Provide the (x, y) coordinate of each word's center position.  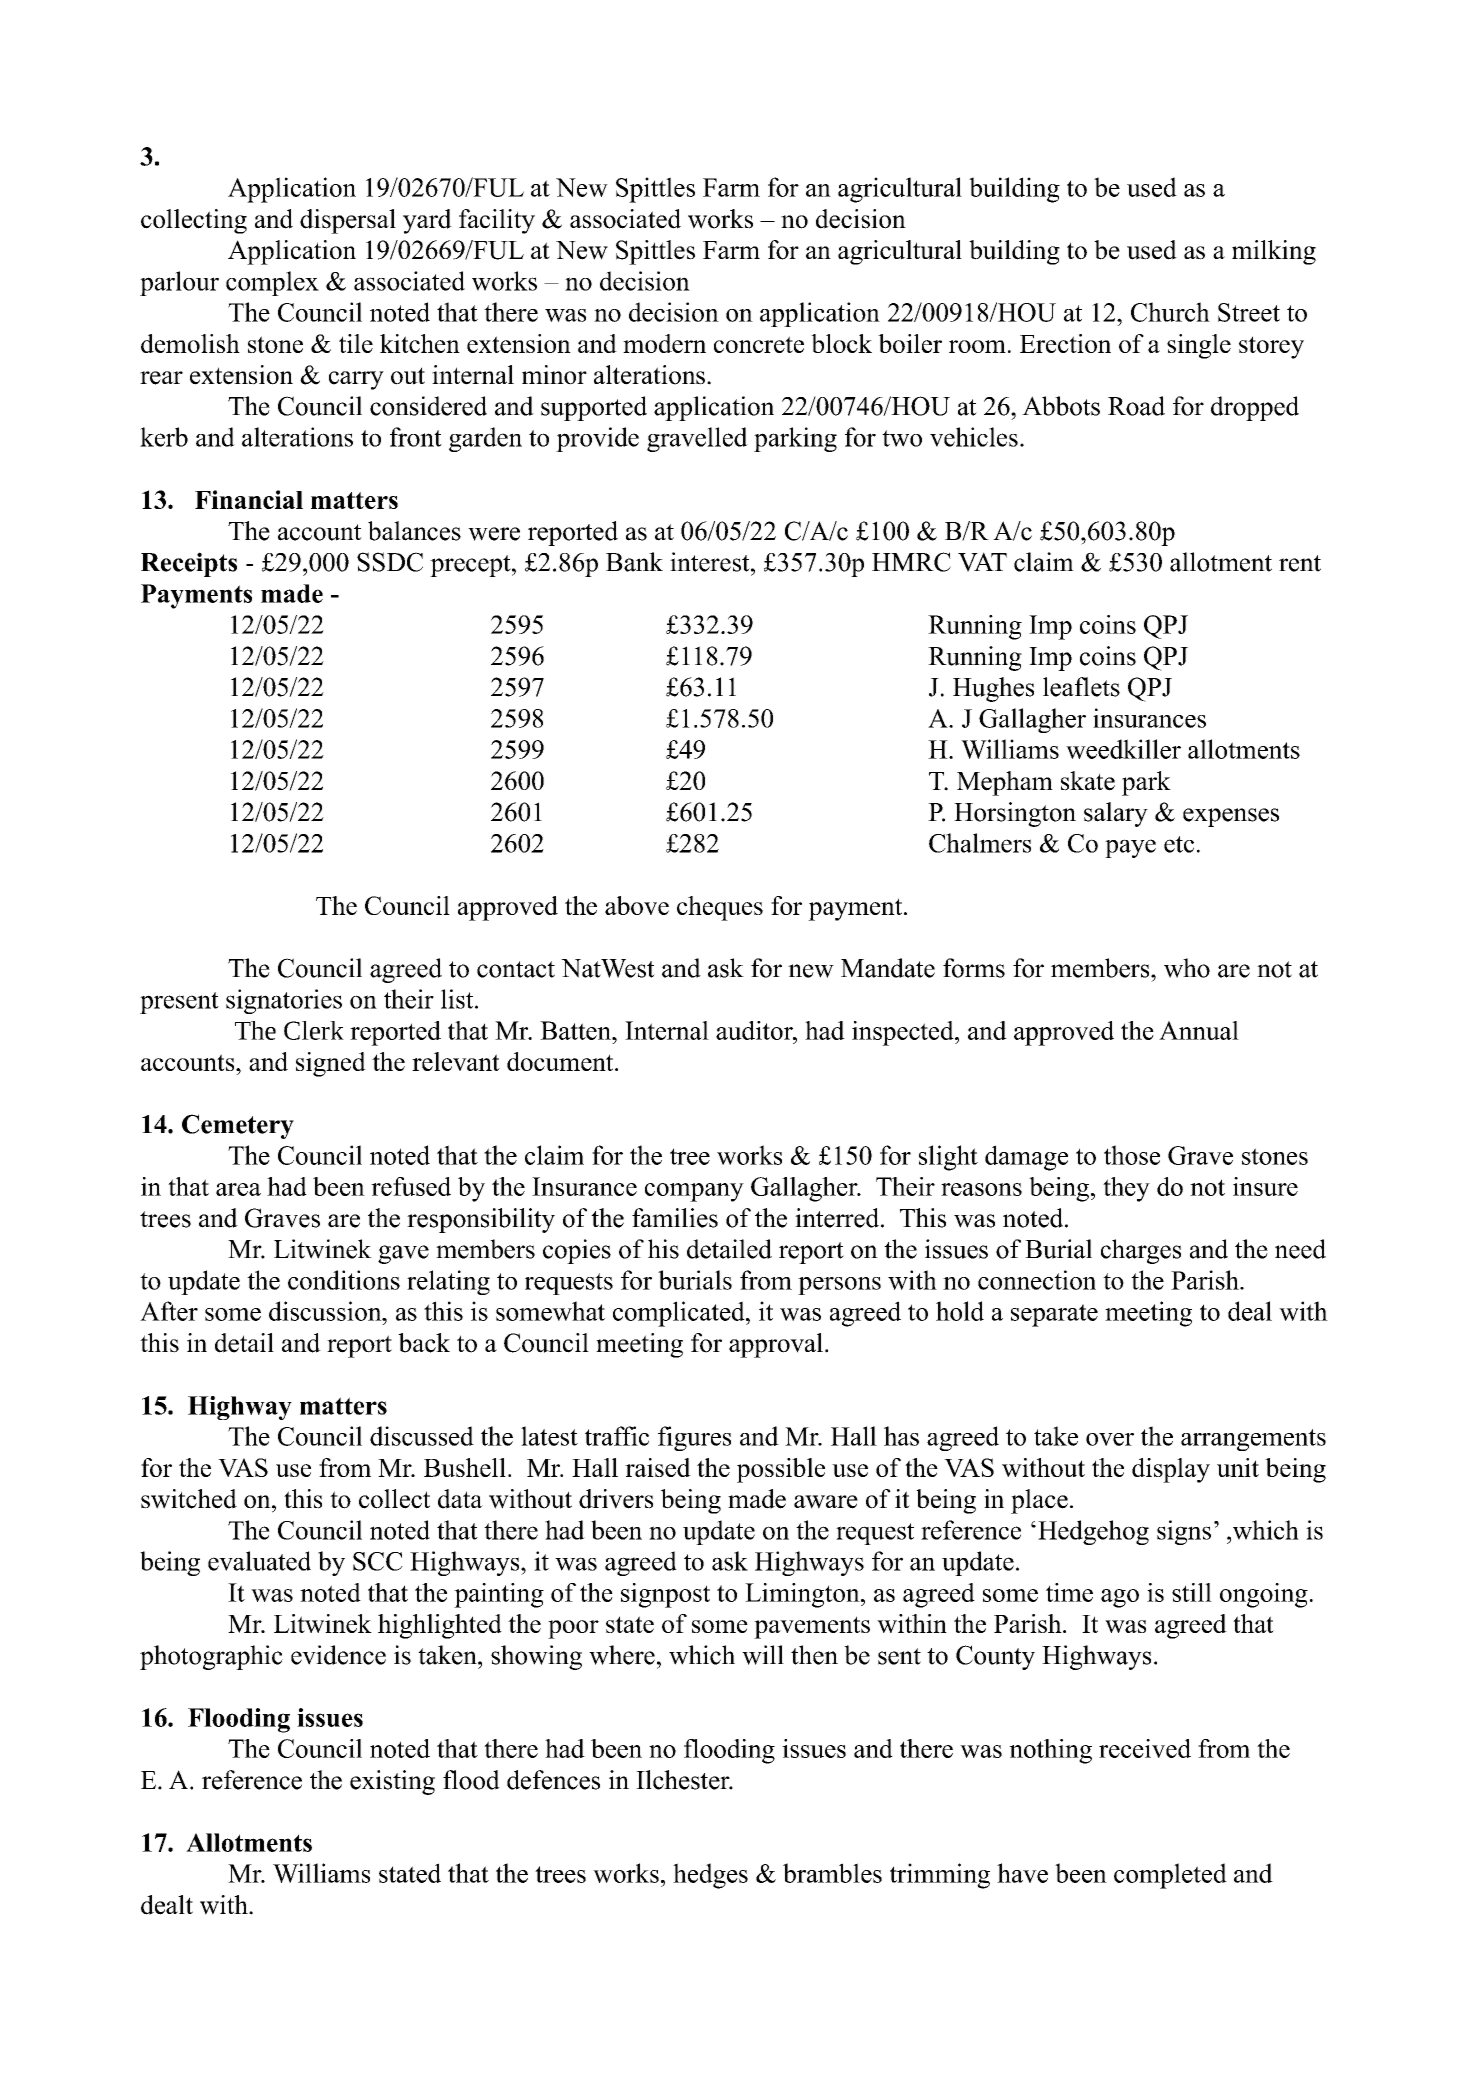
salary (1116, 814)
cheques (720, 908)
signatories (284, 1001)
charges (1141, 1251)
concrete (759, 344)
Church (1170, 312)
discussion (326, 1311)
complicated (680, 1314)
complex (272, 283)
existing (392, 1782)
